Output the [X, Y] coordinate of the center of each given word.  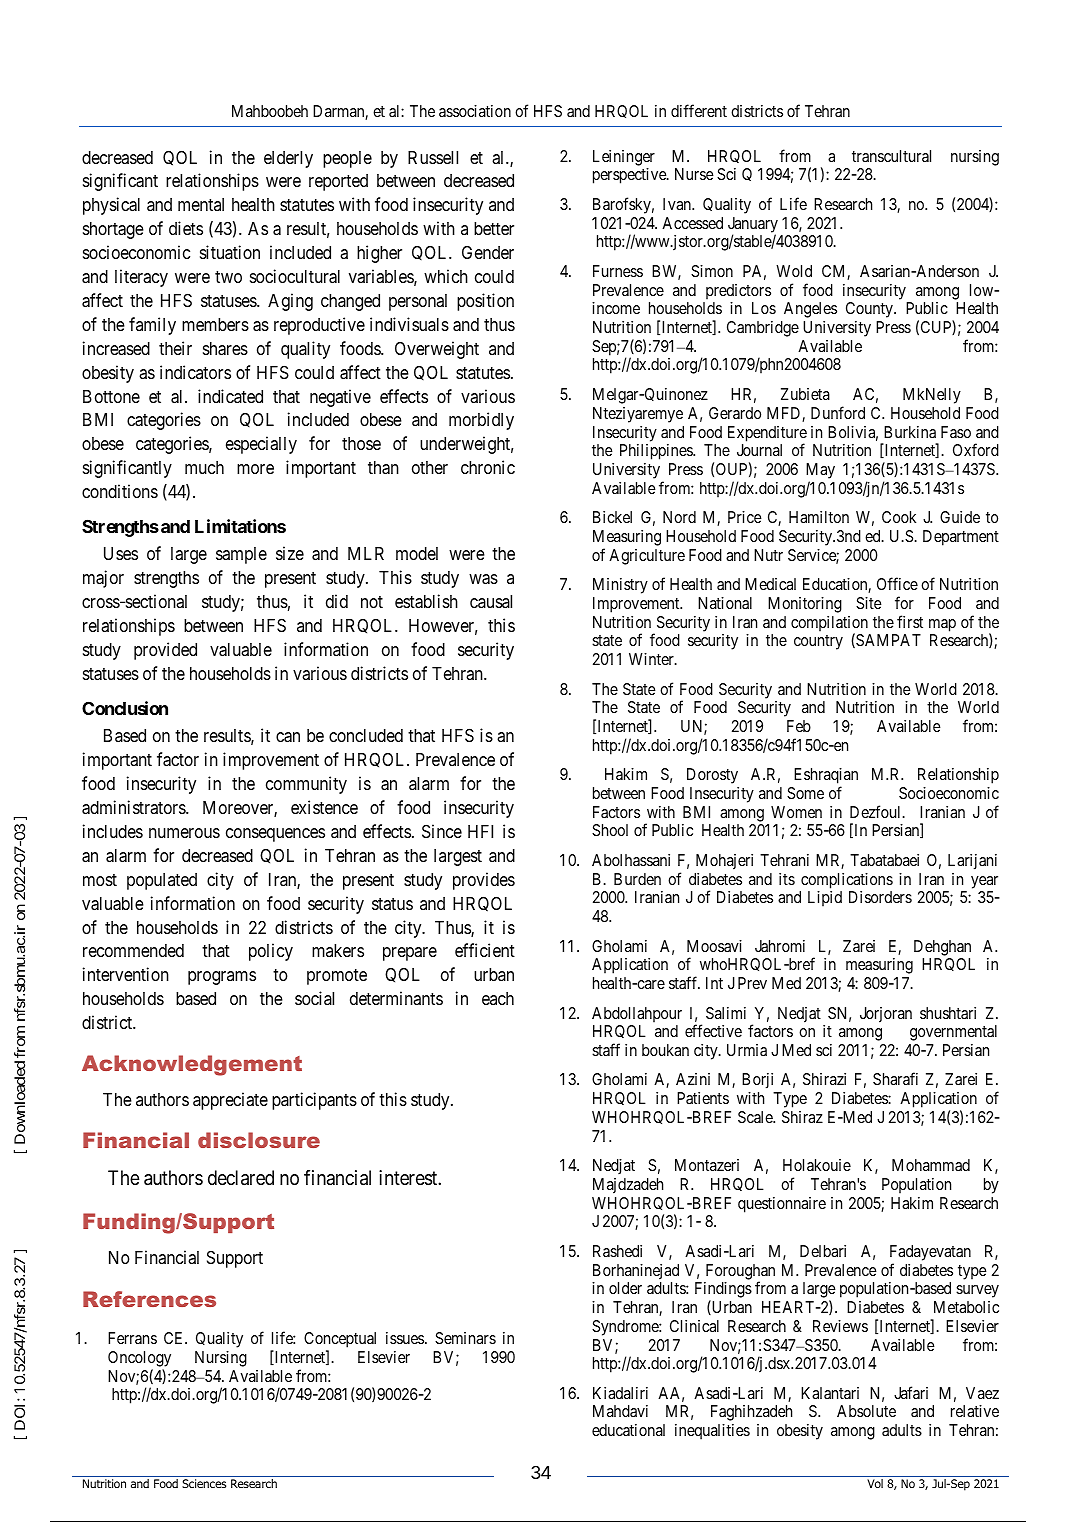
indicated [230, 396]
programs [222, 978]
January [753, 226]
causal [491, 601]
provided [165, 651]
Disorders [880, 897]
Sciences [204, 1483]
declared [241, 1178]
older [625, 1288]
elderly [288, 159]
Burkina [910, 432]
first [910, 621]
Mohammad [931, 1165]
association [475, 111]
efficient [485, 950]
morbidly [481, 421]
